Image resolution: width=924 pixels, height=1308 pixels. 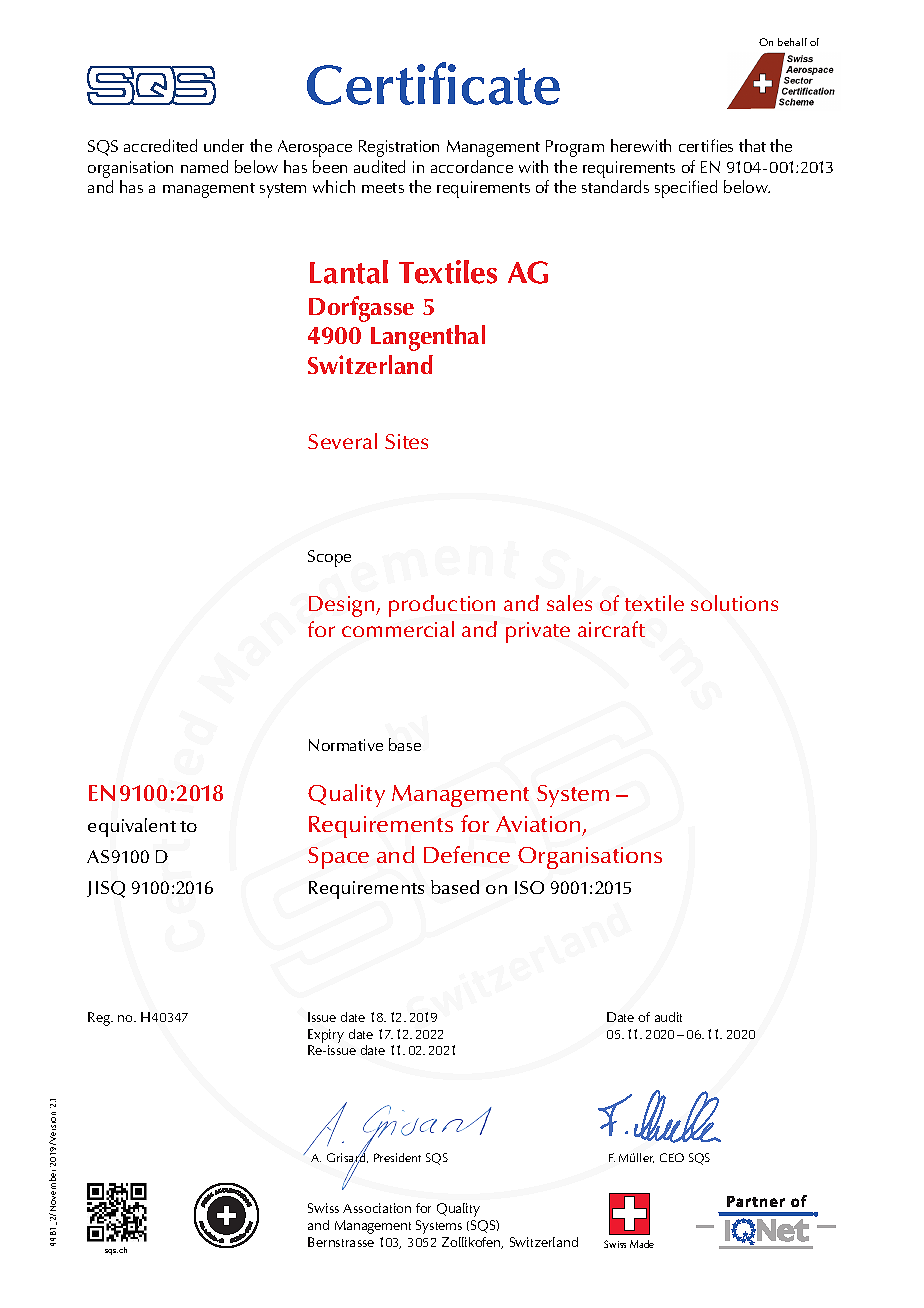 What do you see at coordinates (706, 145) in the screenshot?
I see `certifies` at bounding box center [706, 145].
